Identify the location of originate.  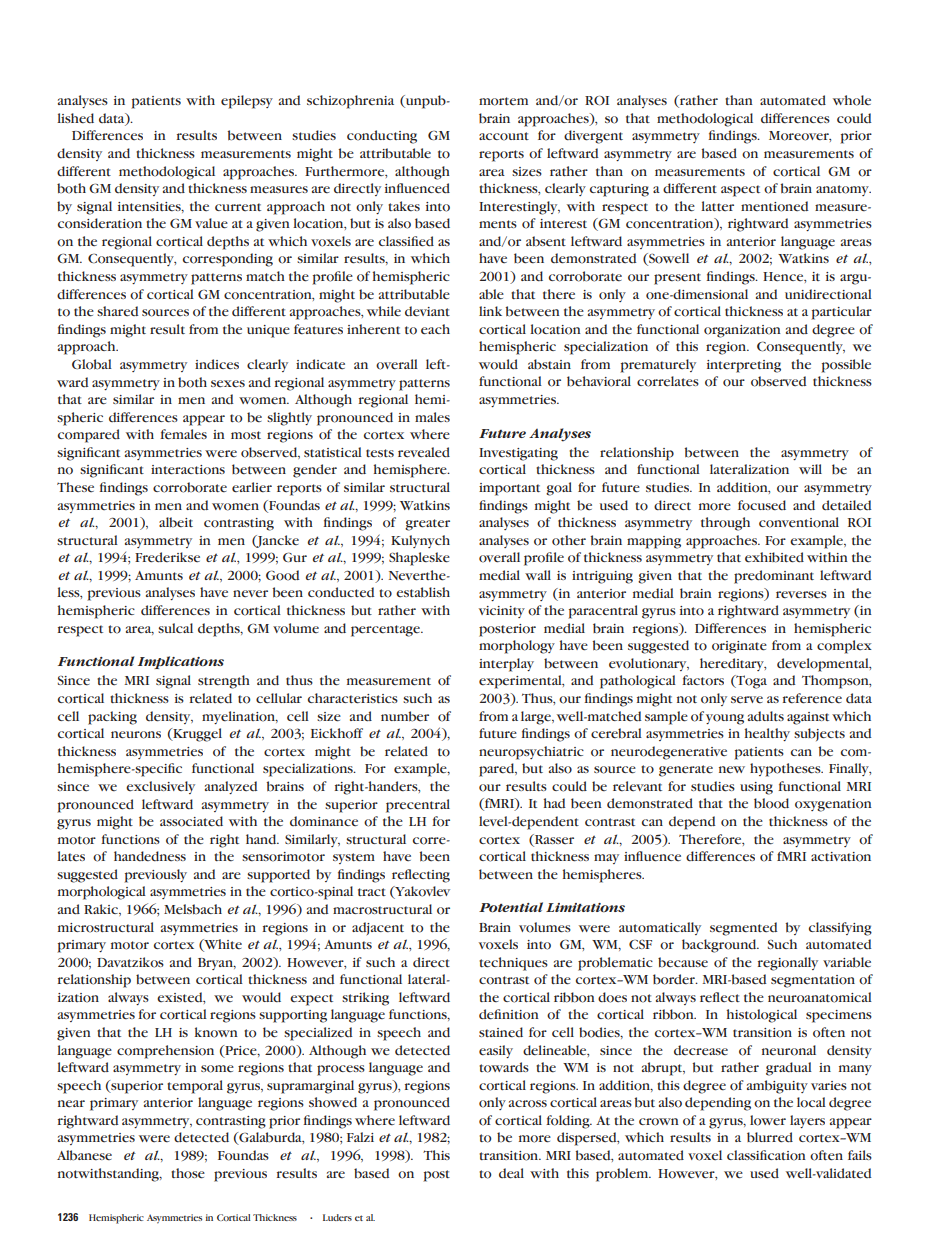
(739, 647).
